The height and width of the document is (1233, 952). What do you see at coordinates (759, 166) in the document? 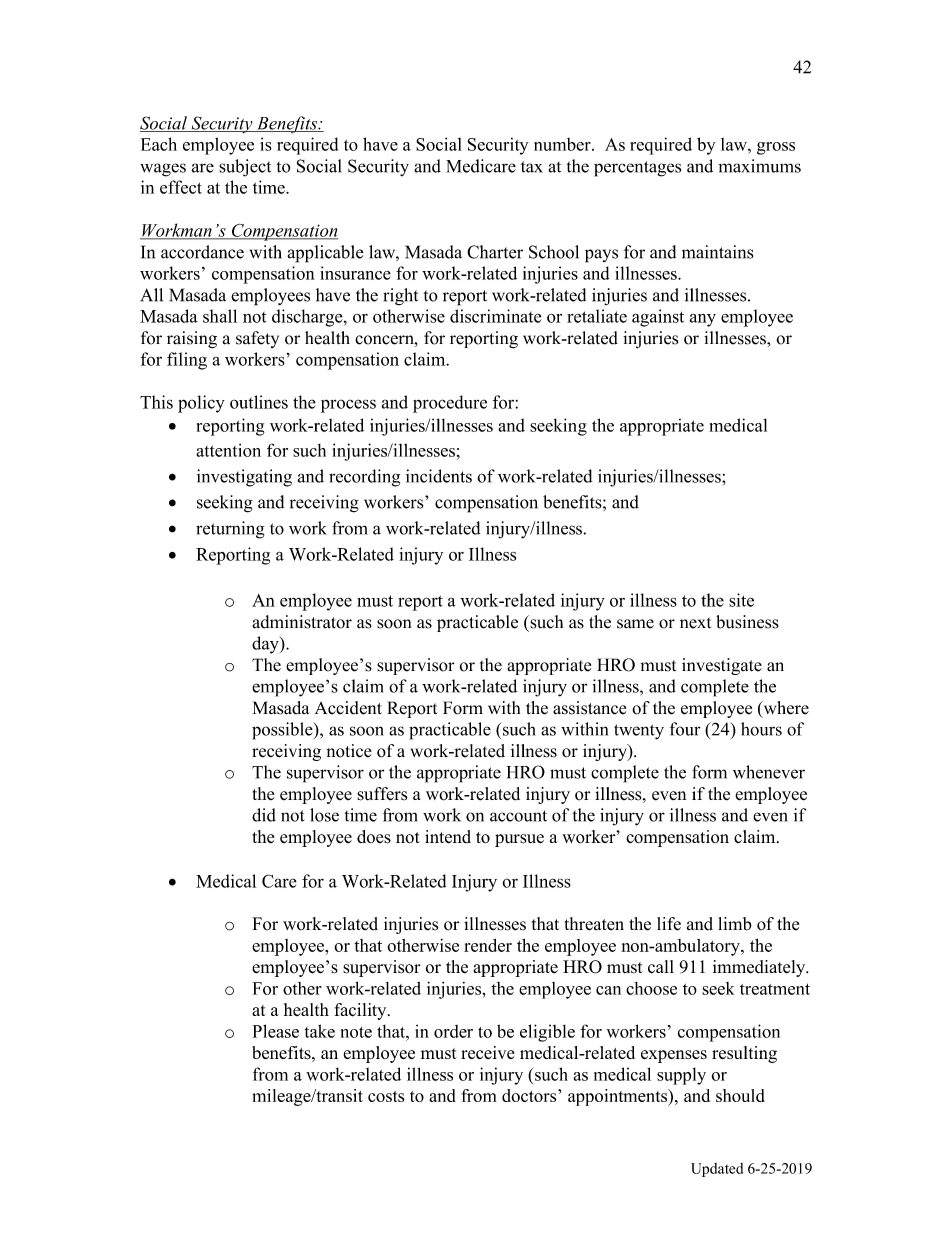
I see `maximums` at bounding box center [759, 166].
